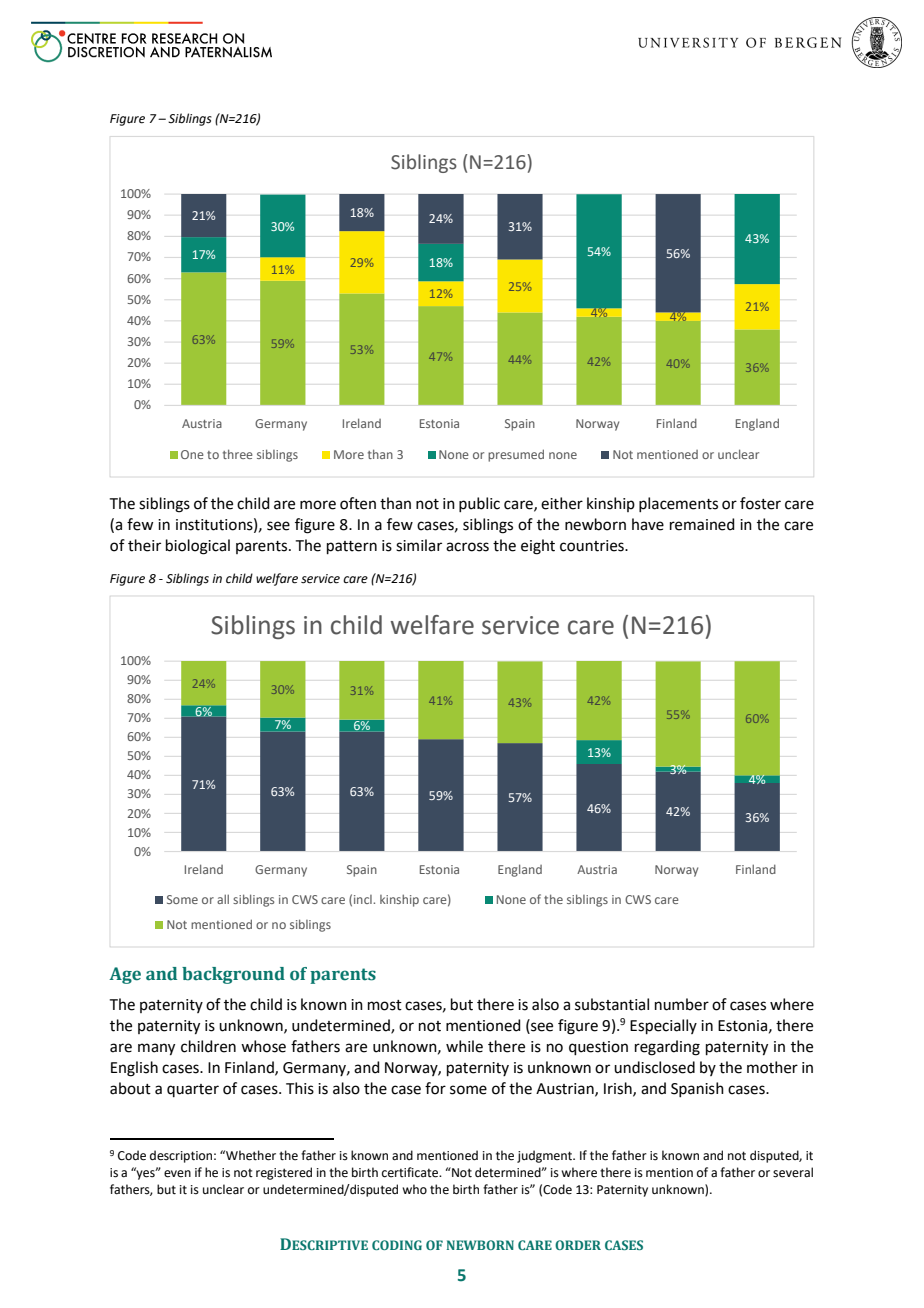  I want to click on countries, so click(593, 546).
